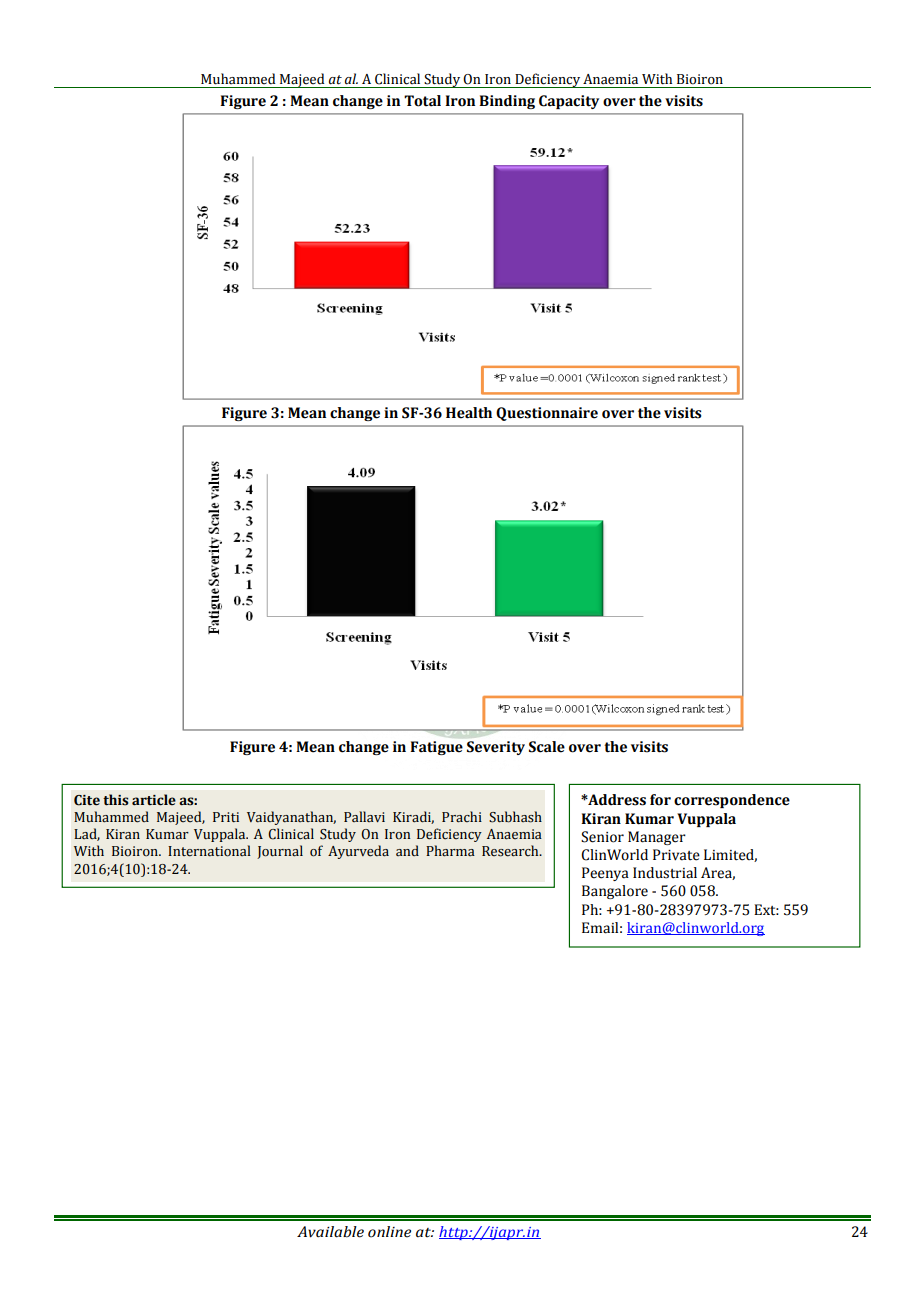 This screenshot has height=1307, width=924. What do you see at coordinates (569, 102) in the screenshot?
I see `Capacity` at bounding box center [569, 102].
